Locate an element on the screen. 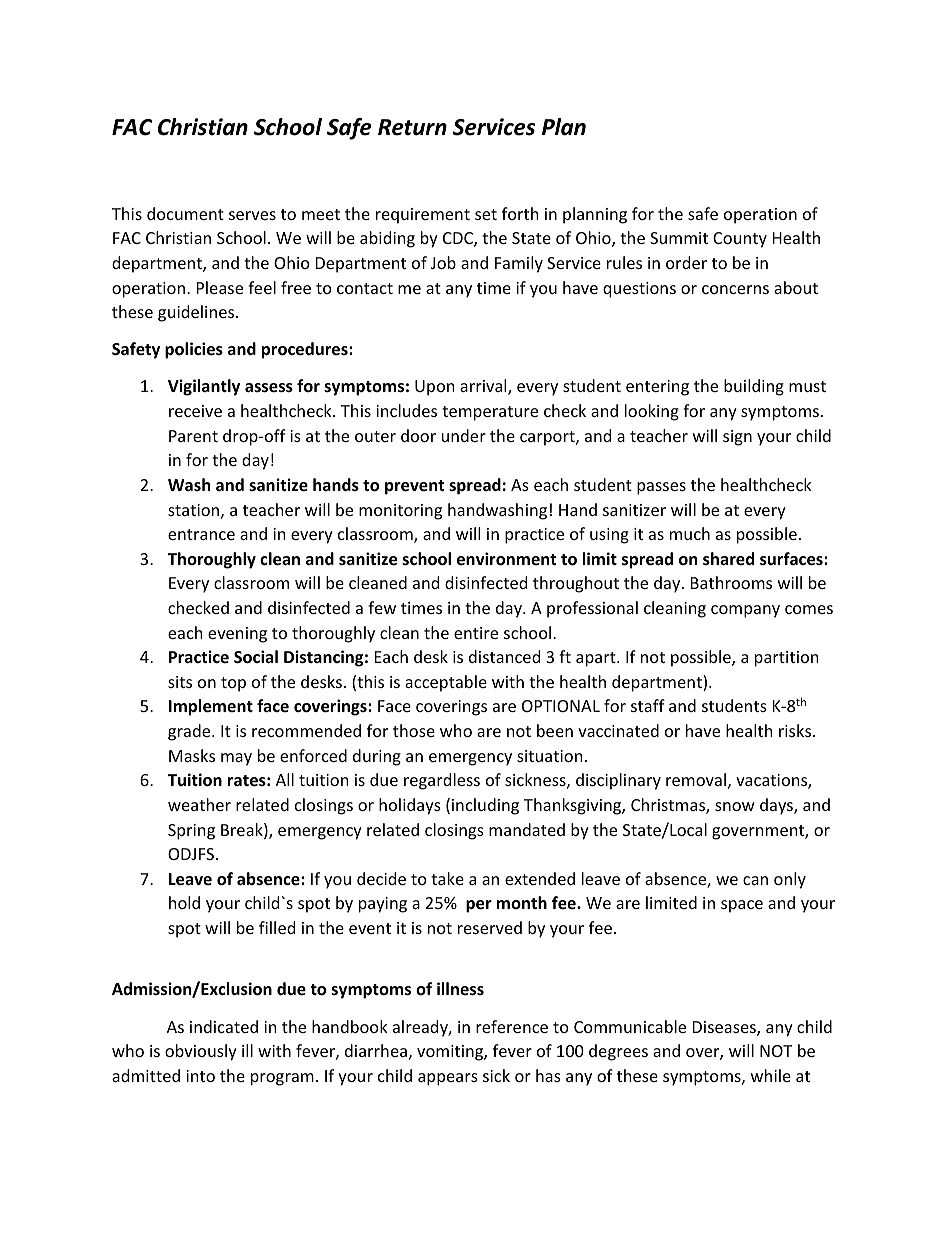  reference is located at coordinates (512, 1026).
